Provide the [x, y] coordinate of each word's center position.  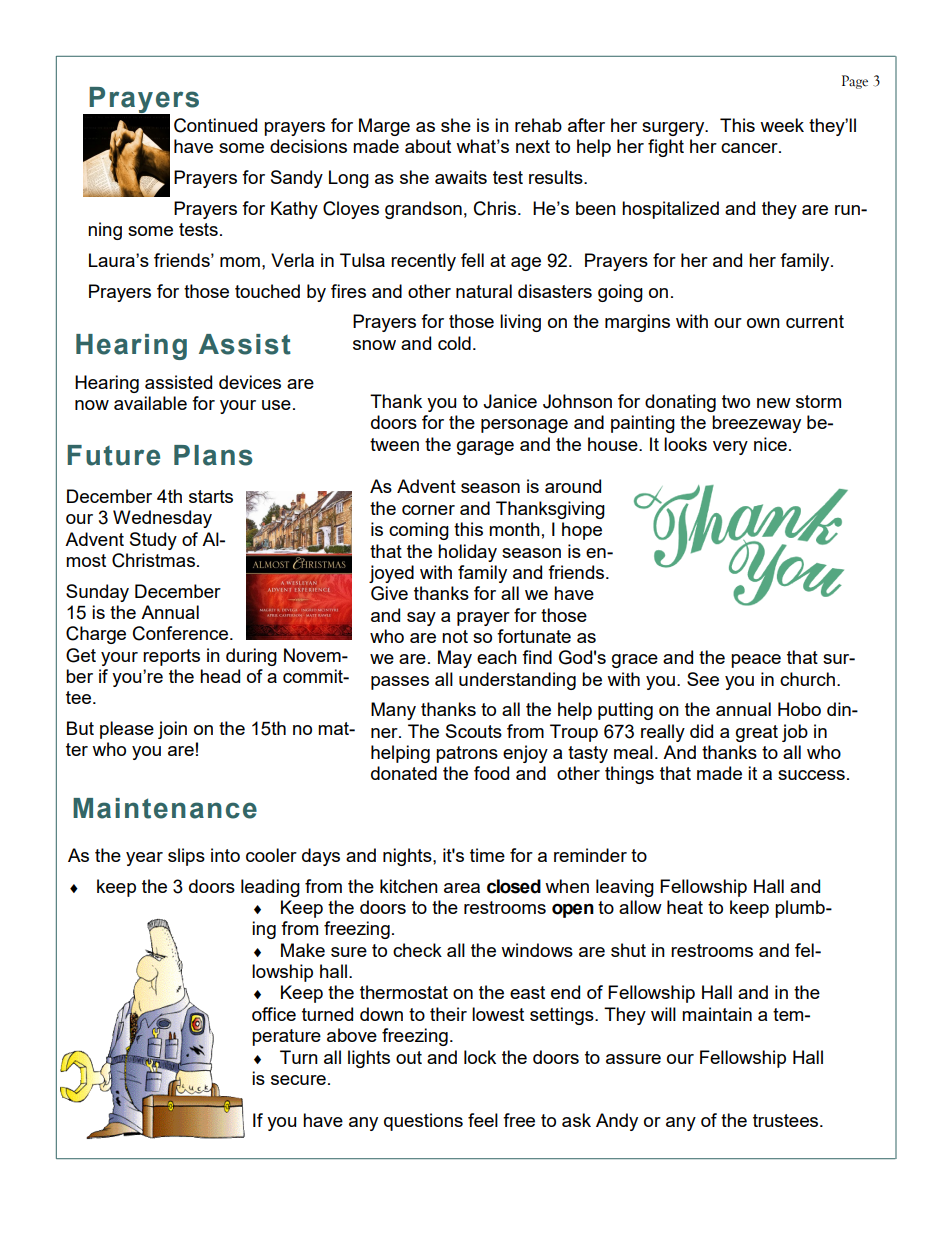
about [428, 146]
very [730, 448]
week [782, 125]
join [172, 730]
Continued [215, 125]
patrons [467, 754]
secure [298, 1080]
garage [485, 448]
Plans [213, 455]
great [757, 733]
